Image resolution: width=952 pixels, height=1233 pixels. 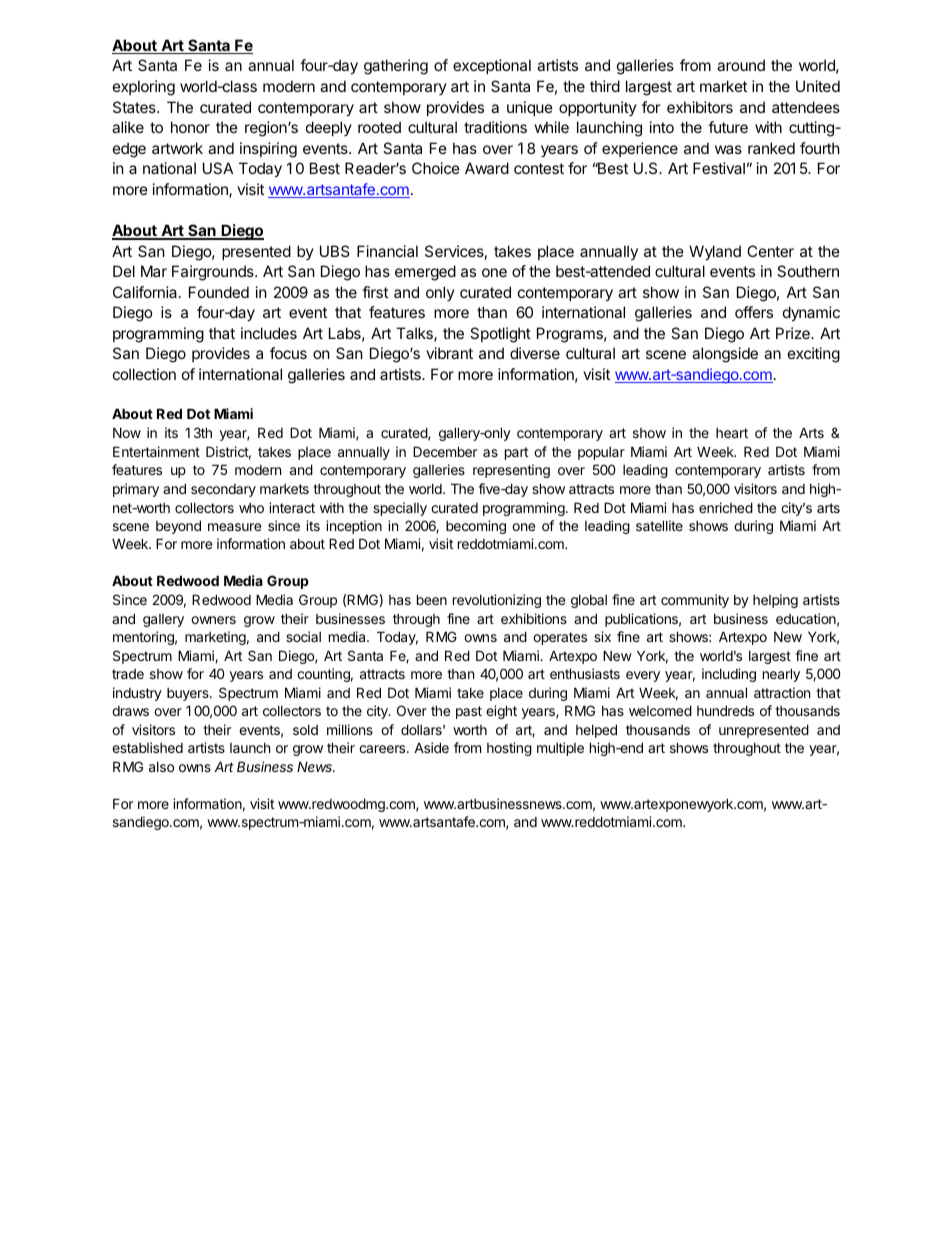 I want to click on community, so click(x=695, y=601).
